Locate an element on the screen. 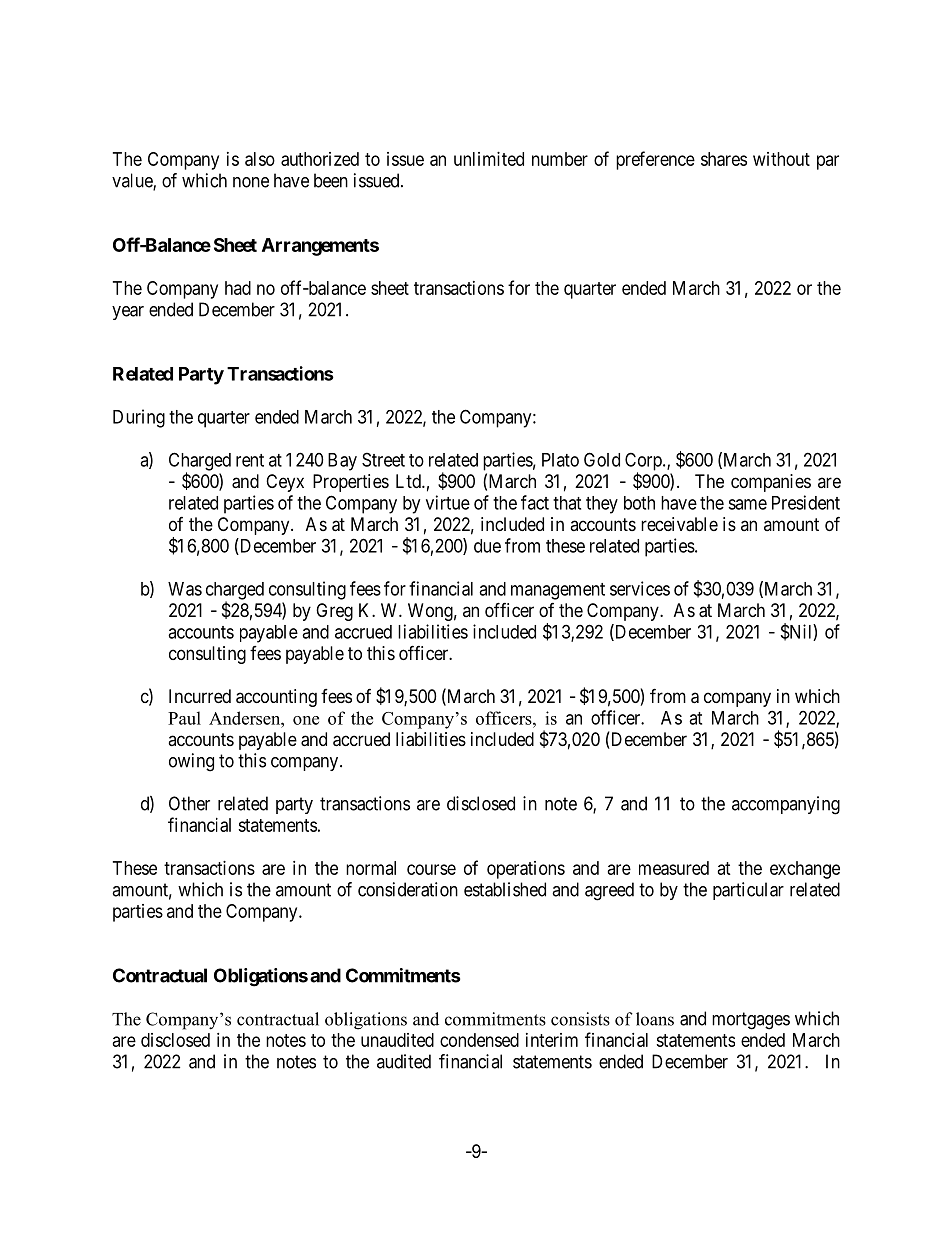 This screenshot has height=1233, width=952. Corp is located at coordinates (644, 462).
